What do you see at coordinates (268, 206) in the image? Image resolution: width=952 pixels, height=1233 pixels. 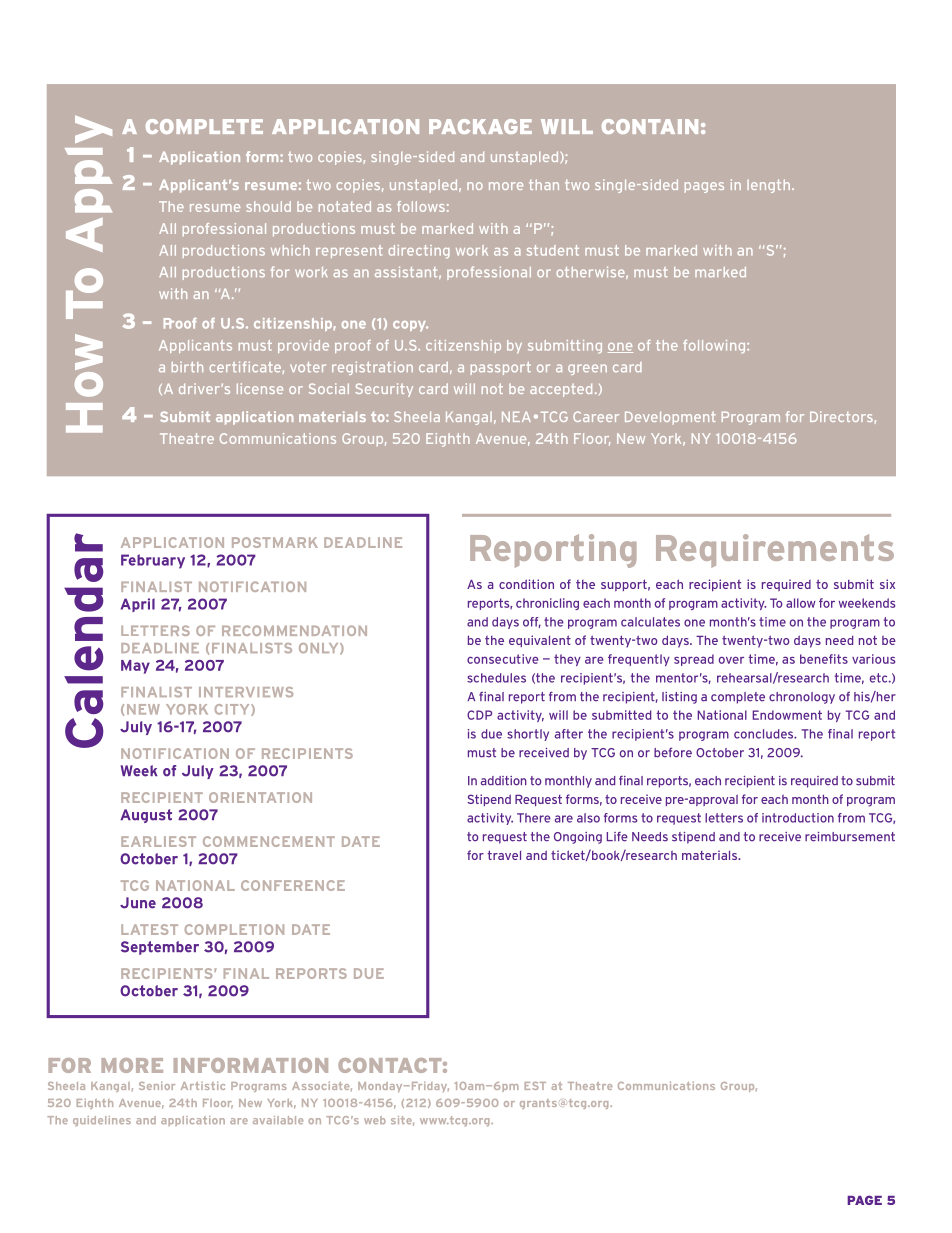 I see `should` at bounding box center [268, 206].
